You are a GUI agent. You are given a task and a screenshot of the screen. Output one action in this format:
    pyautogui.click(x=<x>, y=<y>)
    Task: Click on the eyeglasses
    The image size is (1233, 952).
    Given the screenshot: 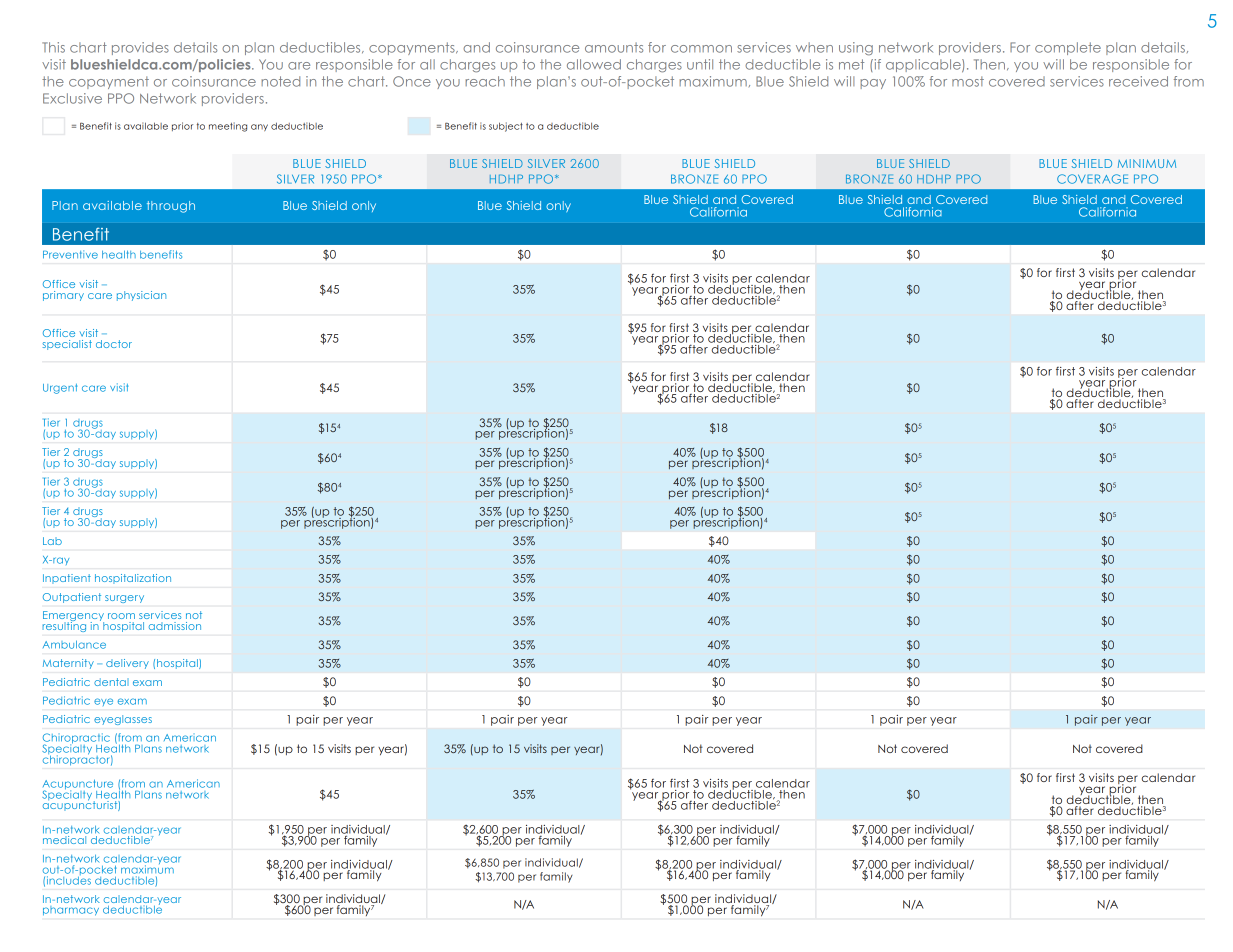 What is the action you would take?
    pyautogui.click(x=123, y=720)
